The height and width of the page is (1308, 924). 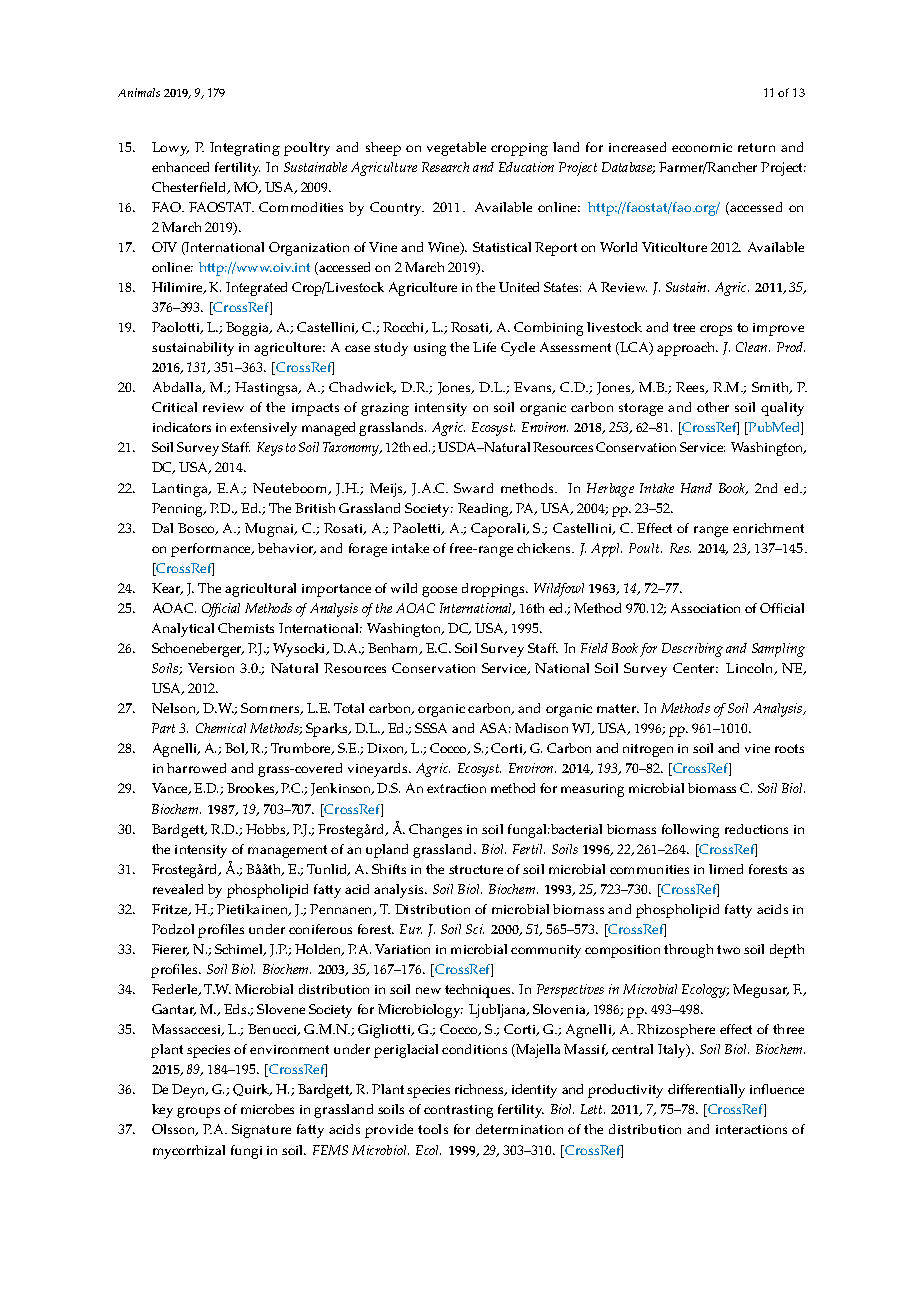 What do you see at coordinates (684, 327) in the page?
I see `tree` at bounding box center [684, 327].
